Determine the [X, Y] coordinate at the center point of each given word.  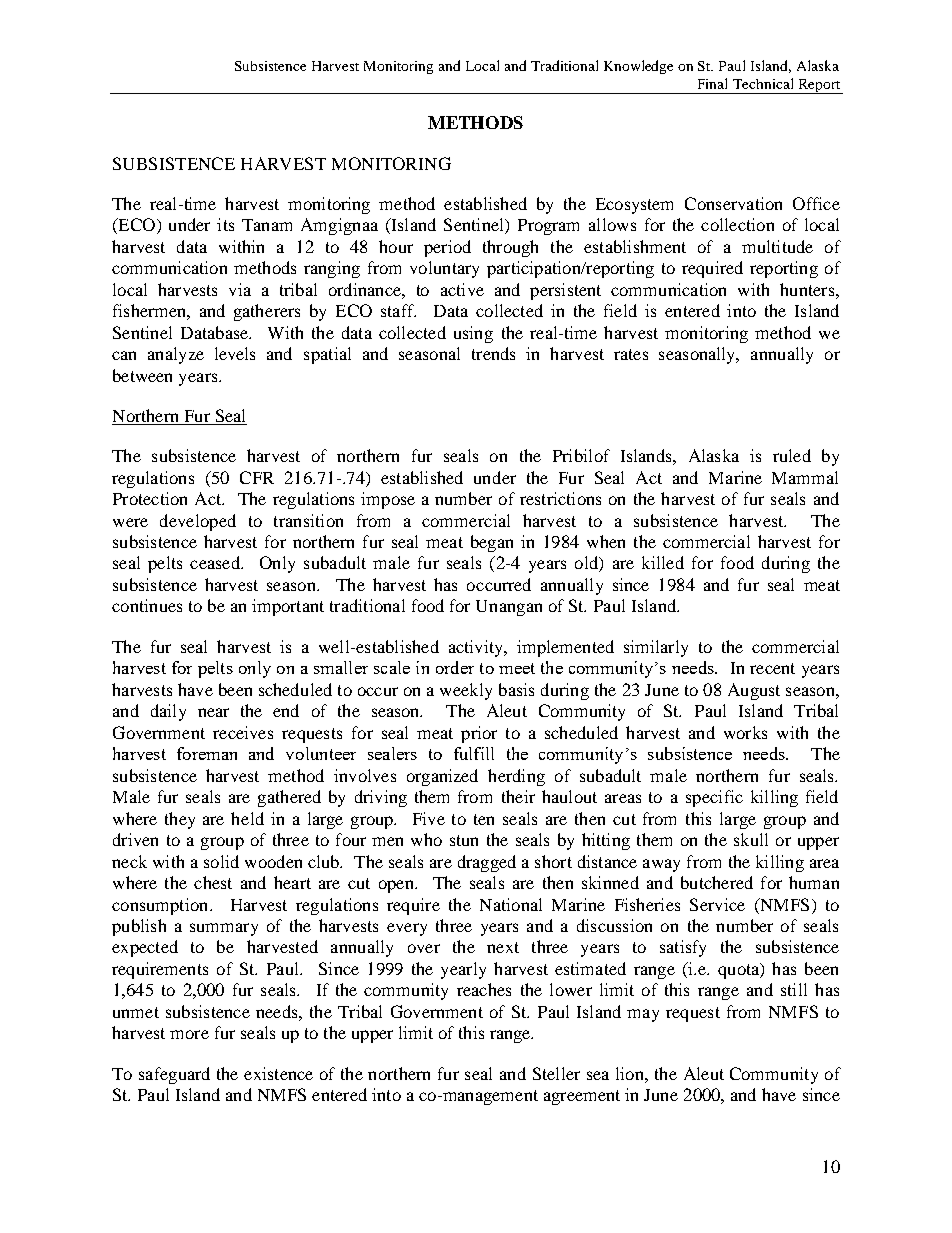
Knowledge [638, 67]
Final [712, 83]
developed [198, 522]
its [225, 224]
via [240, 289]
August [754, 691]
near [213, 712]
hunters [807, 289]
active [462, 289]
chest [213, 882]
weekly [466, 691]
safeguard [174, 1075]
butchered [717, 882]
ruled [792, 455]
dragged [487, 863]
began [492, 543]
